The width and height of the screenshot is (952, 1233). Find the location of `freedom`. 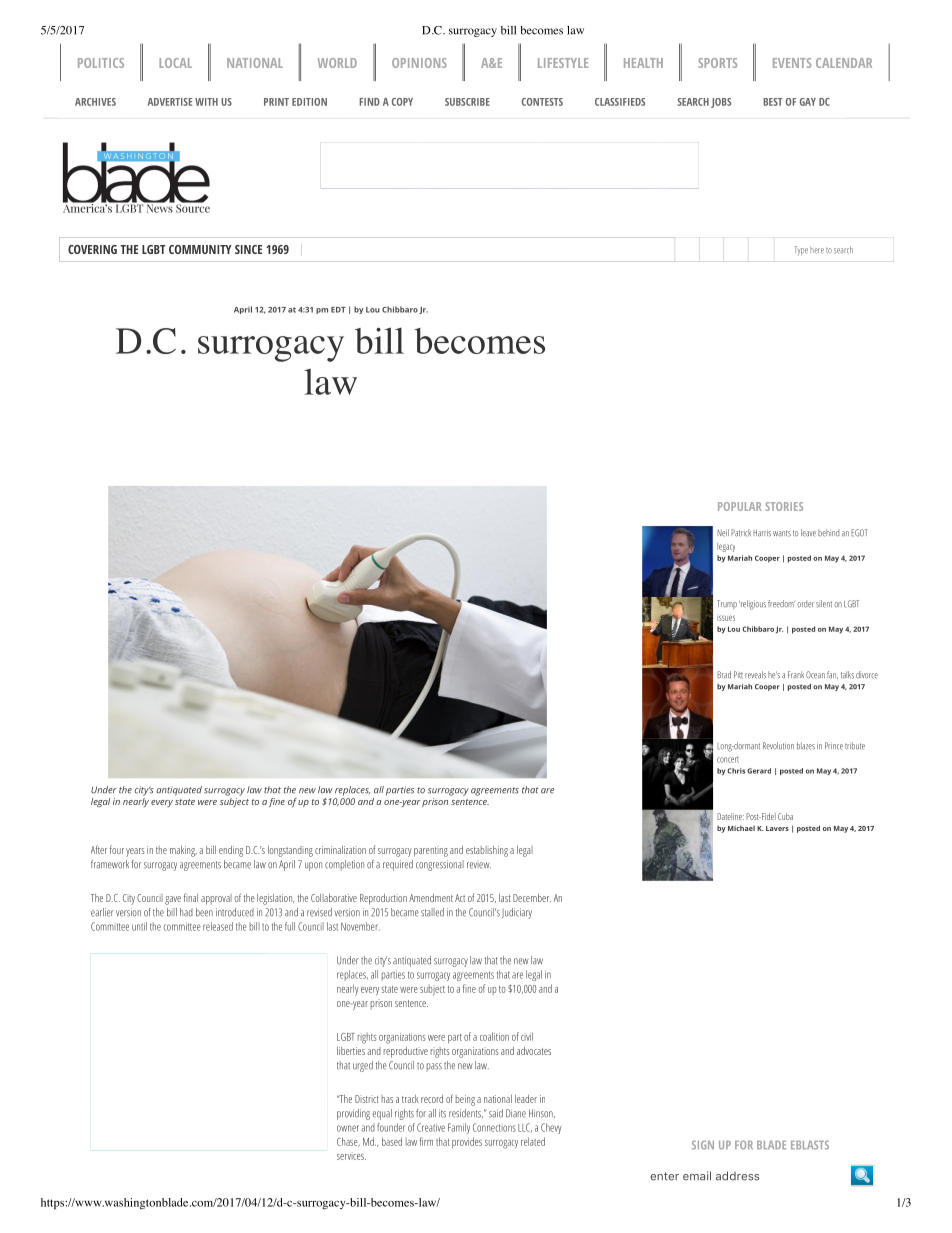

freedom is located at coordinates (781, 604).
